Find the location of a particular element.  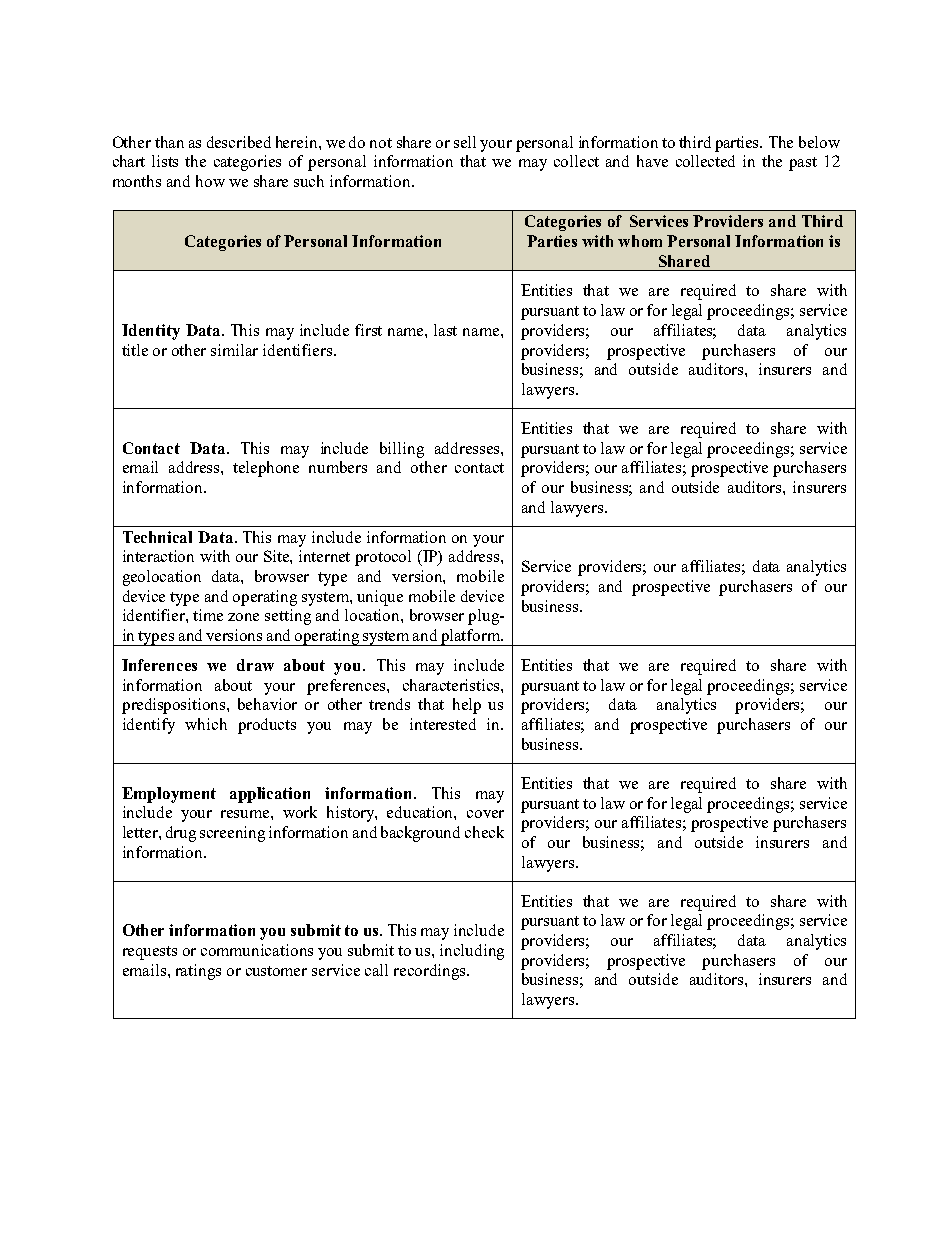

platform is located at coordinates (471, 637).
